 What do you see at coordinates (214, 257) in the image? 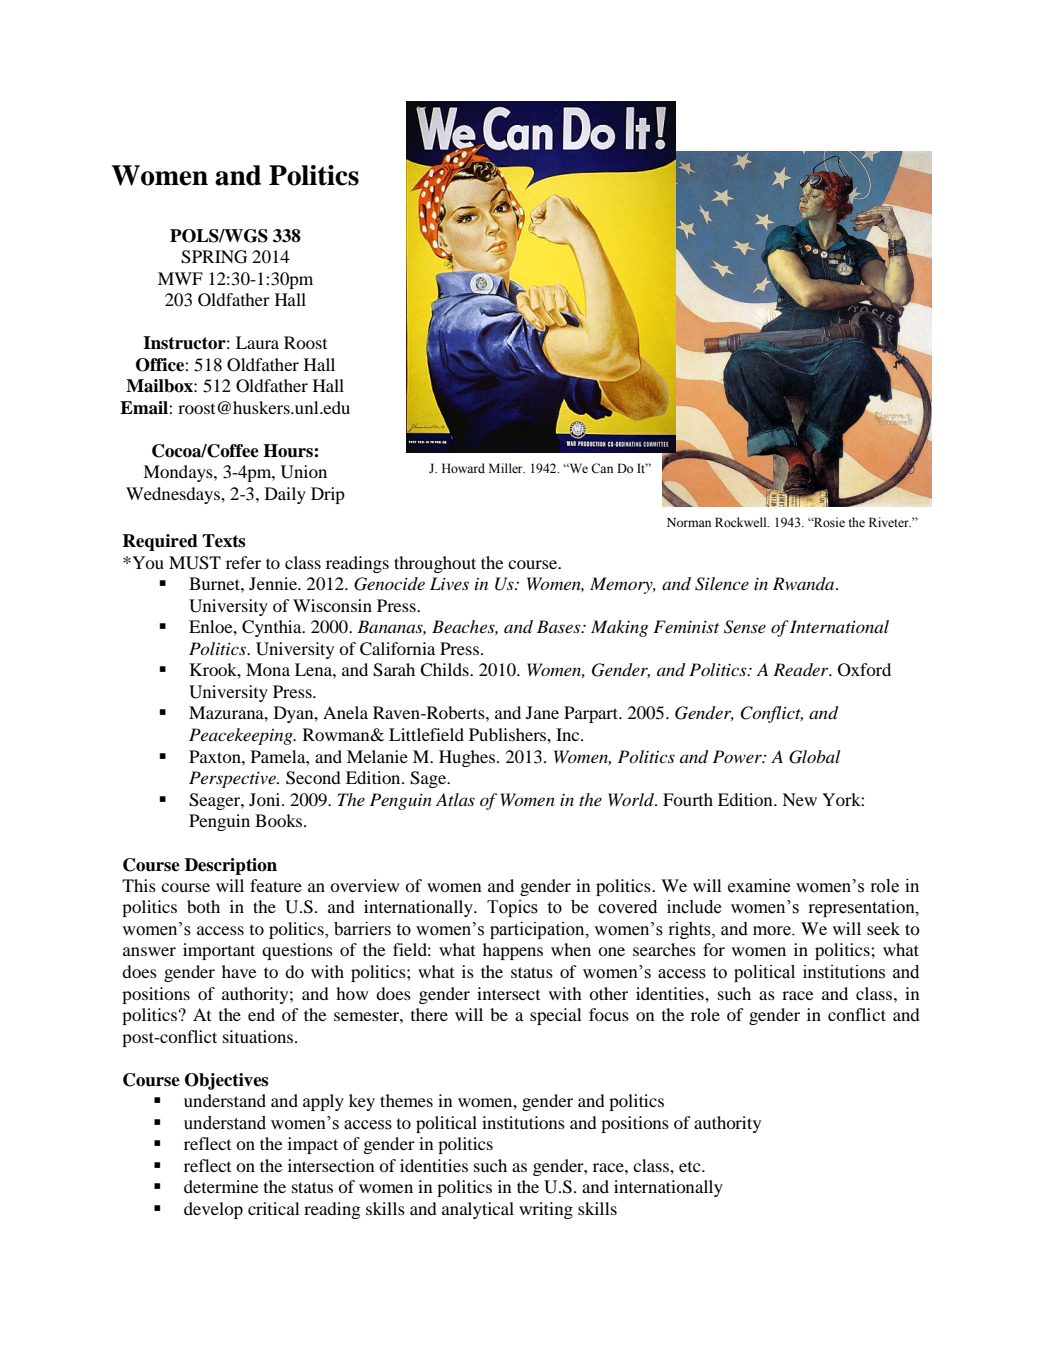
I see `SPRING` at bounding box center [214, 257].
